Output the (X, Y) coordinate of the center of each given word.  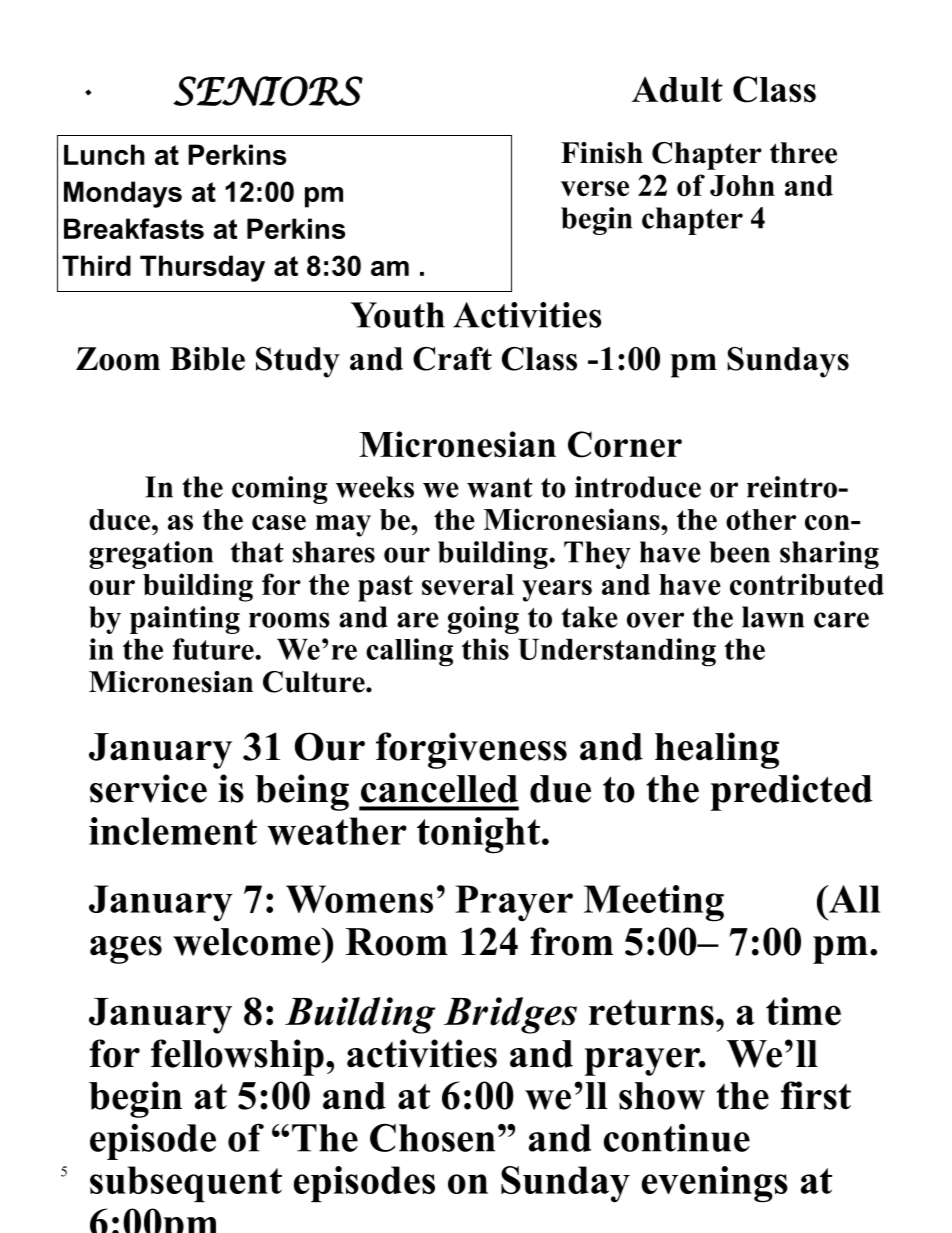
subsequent (186, 1184)
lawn (773, 617)
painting (185, 620)
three (803, 153)
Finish (602, 153)
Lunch (104, 154)
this (485, 649)
